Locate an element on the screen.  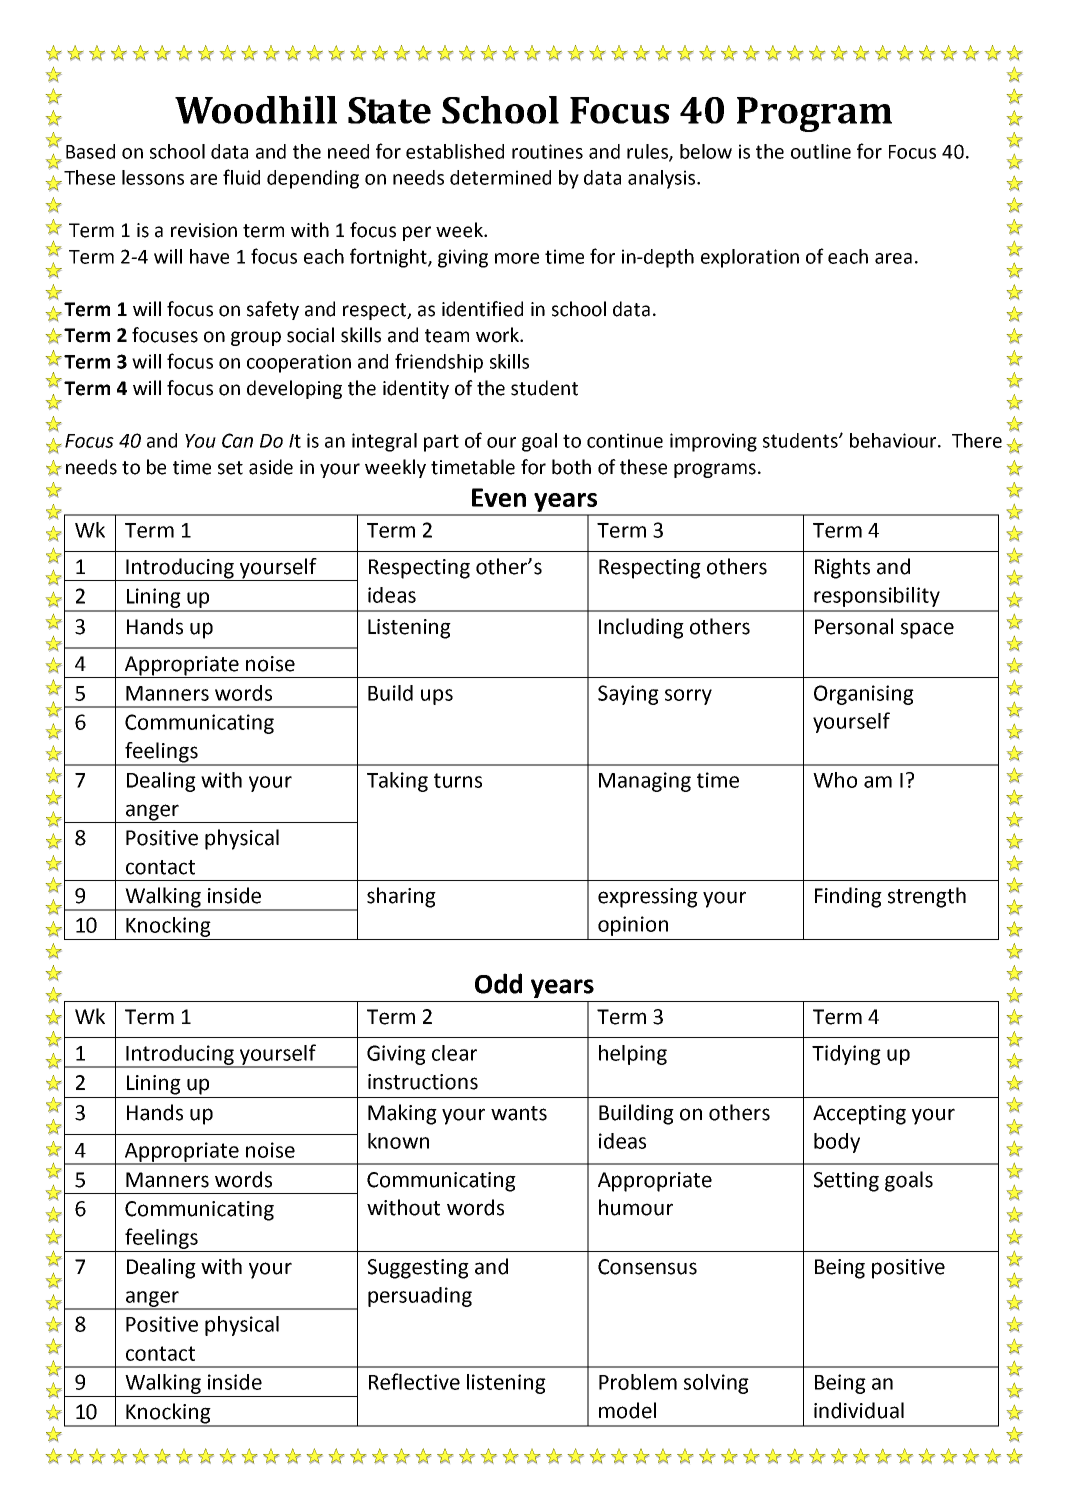
Who is located at coordinates (835, 780).
